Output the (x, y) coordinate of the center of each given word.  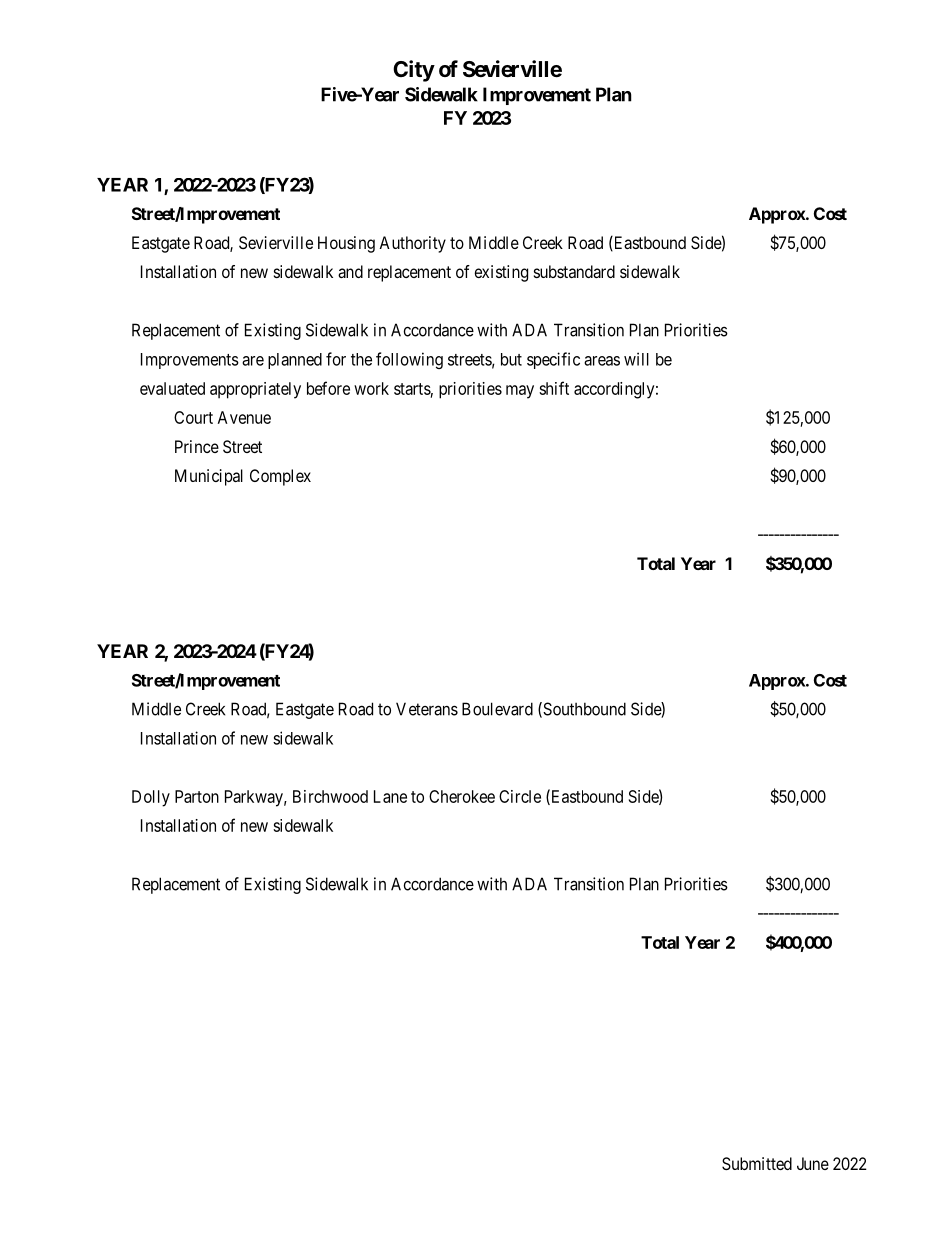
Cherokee (462, 796)
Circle (520, 796)
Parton (197, 796)
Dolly (151, 798)
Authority (412, 244)
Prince (197, 446)
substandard (574, 271)
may (520, 392)
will (636, 359)
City (414, 71)
